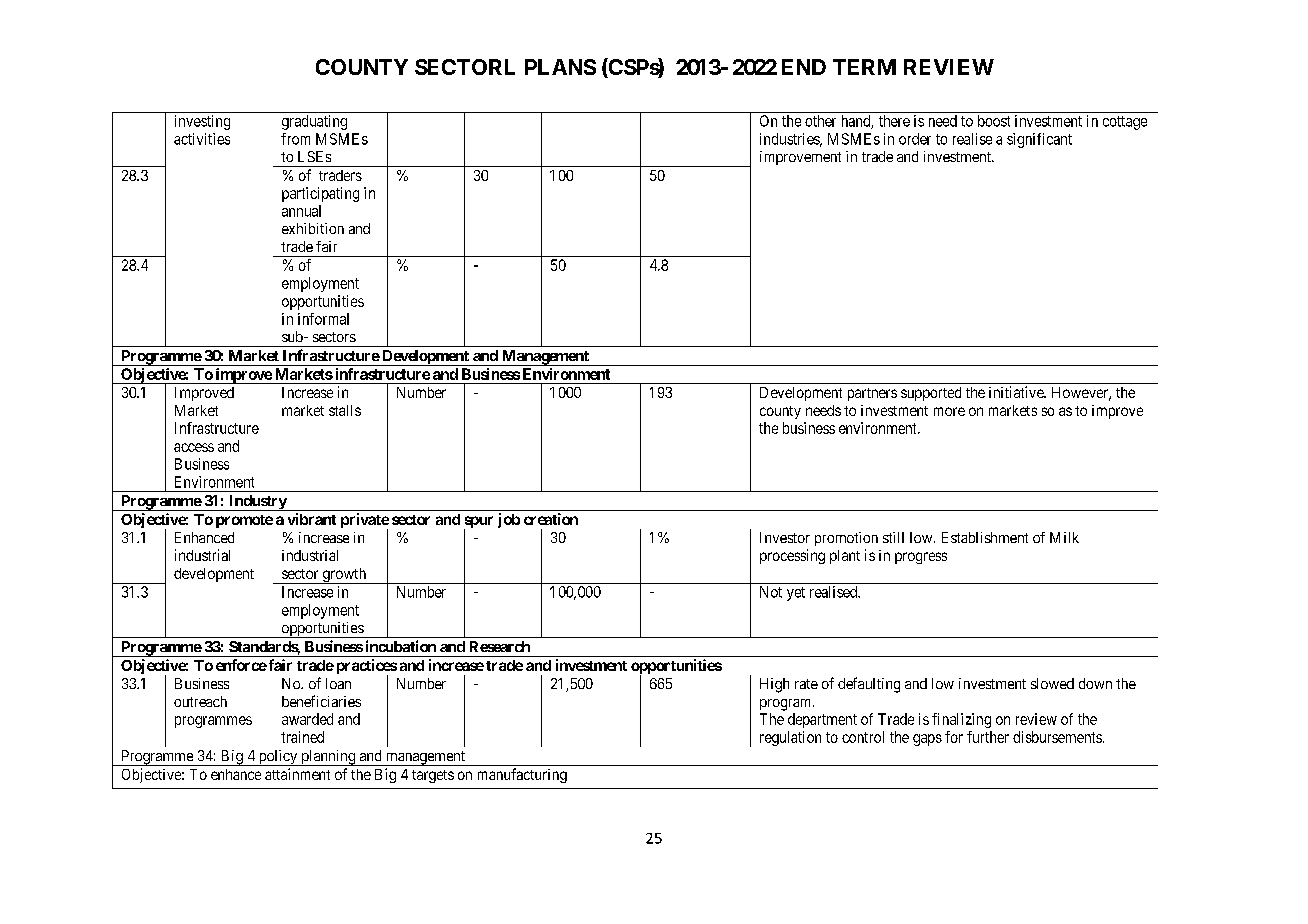 Image resolution: width=1308 pixels, height=924 pixels. What do you see at coordinates (985, 537) in the image?
I see `Establishment` at bounding box center [985, 537].
